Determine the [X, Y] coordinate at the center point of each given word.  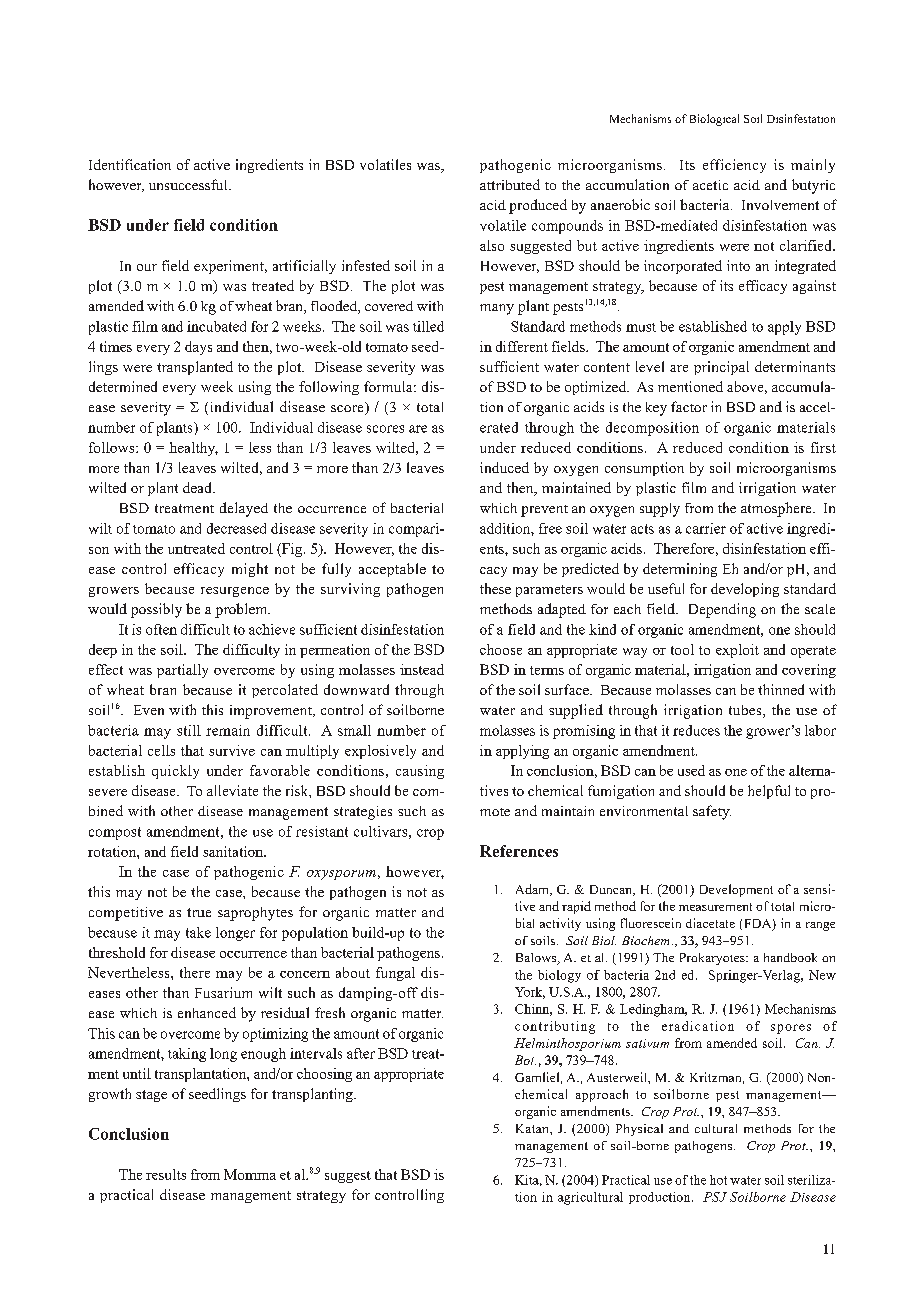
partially [182, 671]
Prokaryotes [713, 959]
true [199, 912]
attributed [510, 184]
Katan [533, 1128]
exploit [737, 651]
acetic [710, 185]
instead [422, 669]
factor [689, 406]
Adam [533, 890]
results [166, 1174]
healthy [193, 449]
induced [504, 467]
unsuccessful [189, 184]
